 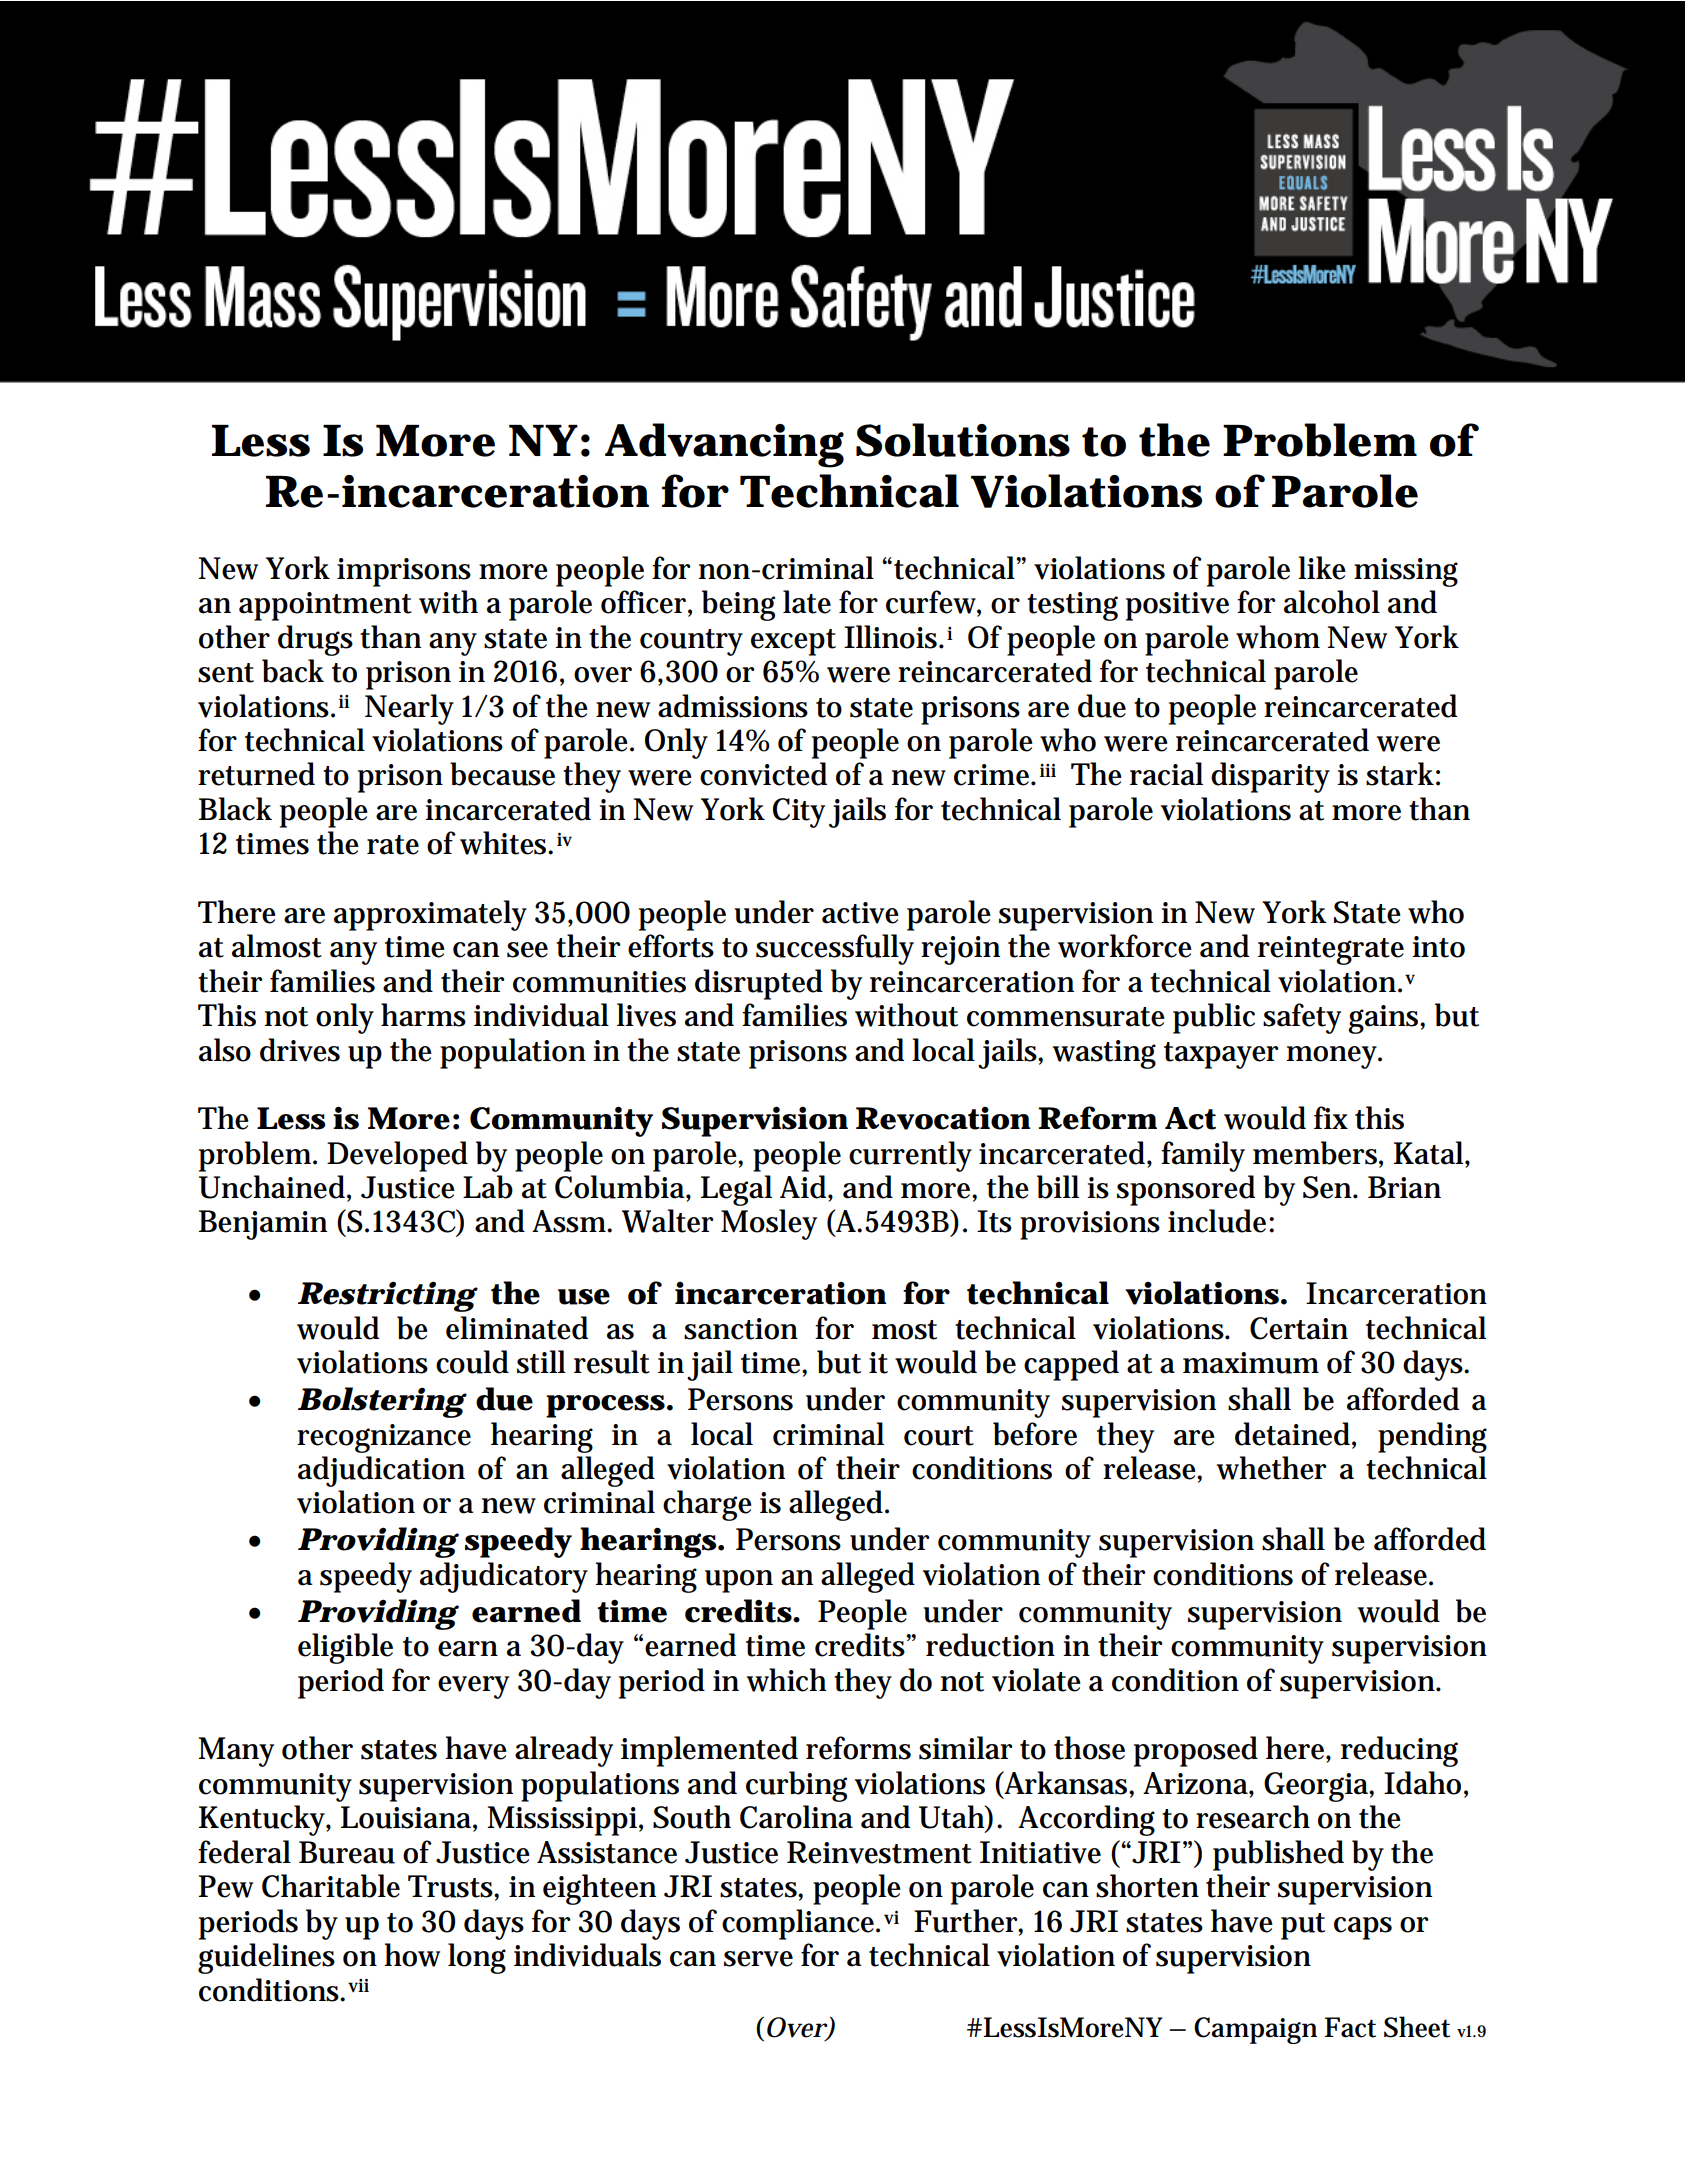 What do you see at coordinates (263, 1225) in the screenshot?
I see `Benjamin` at bounding box center [263, 1225].
